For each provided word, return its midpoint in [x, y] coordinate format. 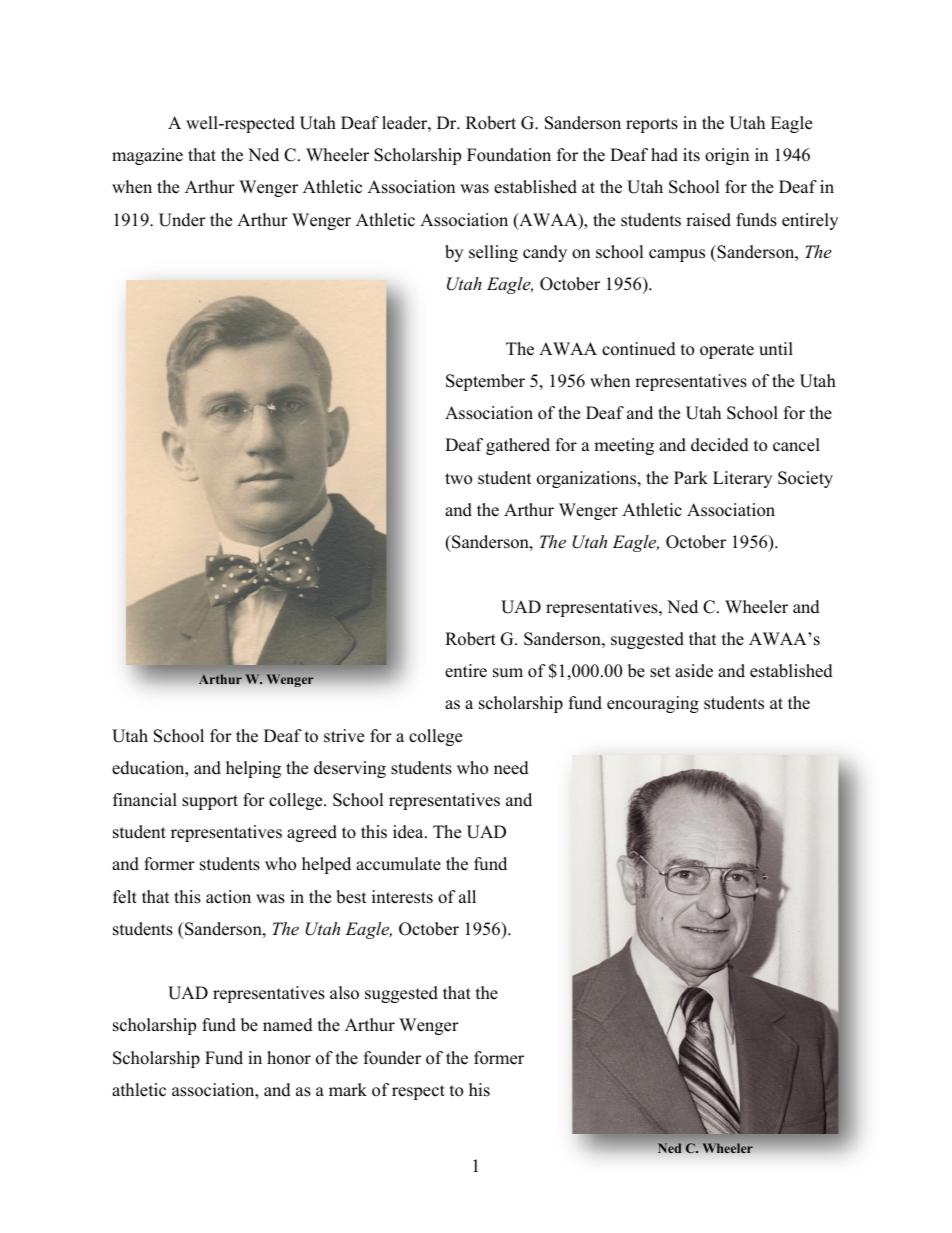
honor [289, 1058]
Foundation [509, 155]
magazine [147, 156]
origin [727, 156]
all [467, 896]
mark [348, 1089]
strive [344, 736]
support [210, 802]
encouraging [653, 704]
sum [508, 673]
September [485, 382]
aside [694, 671]
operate [727, 351]
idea [409, 832]
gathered [518, 446]
